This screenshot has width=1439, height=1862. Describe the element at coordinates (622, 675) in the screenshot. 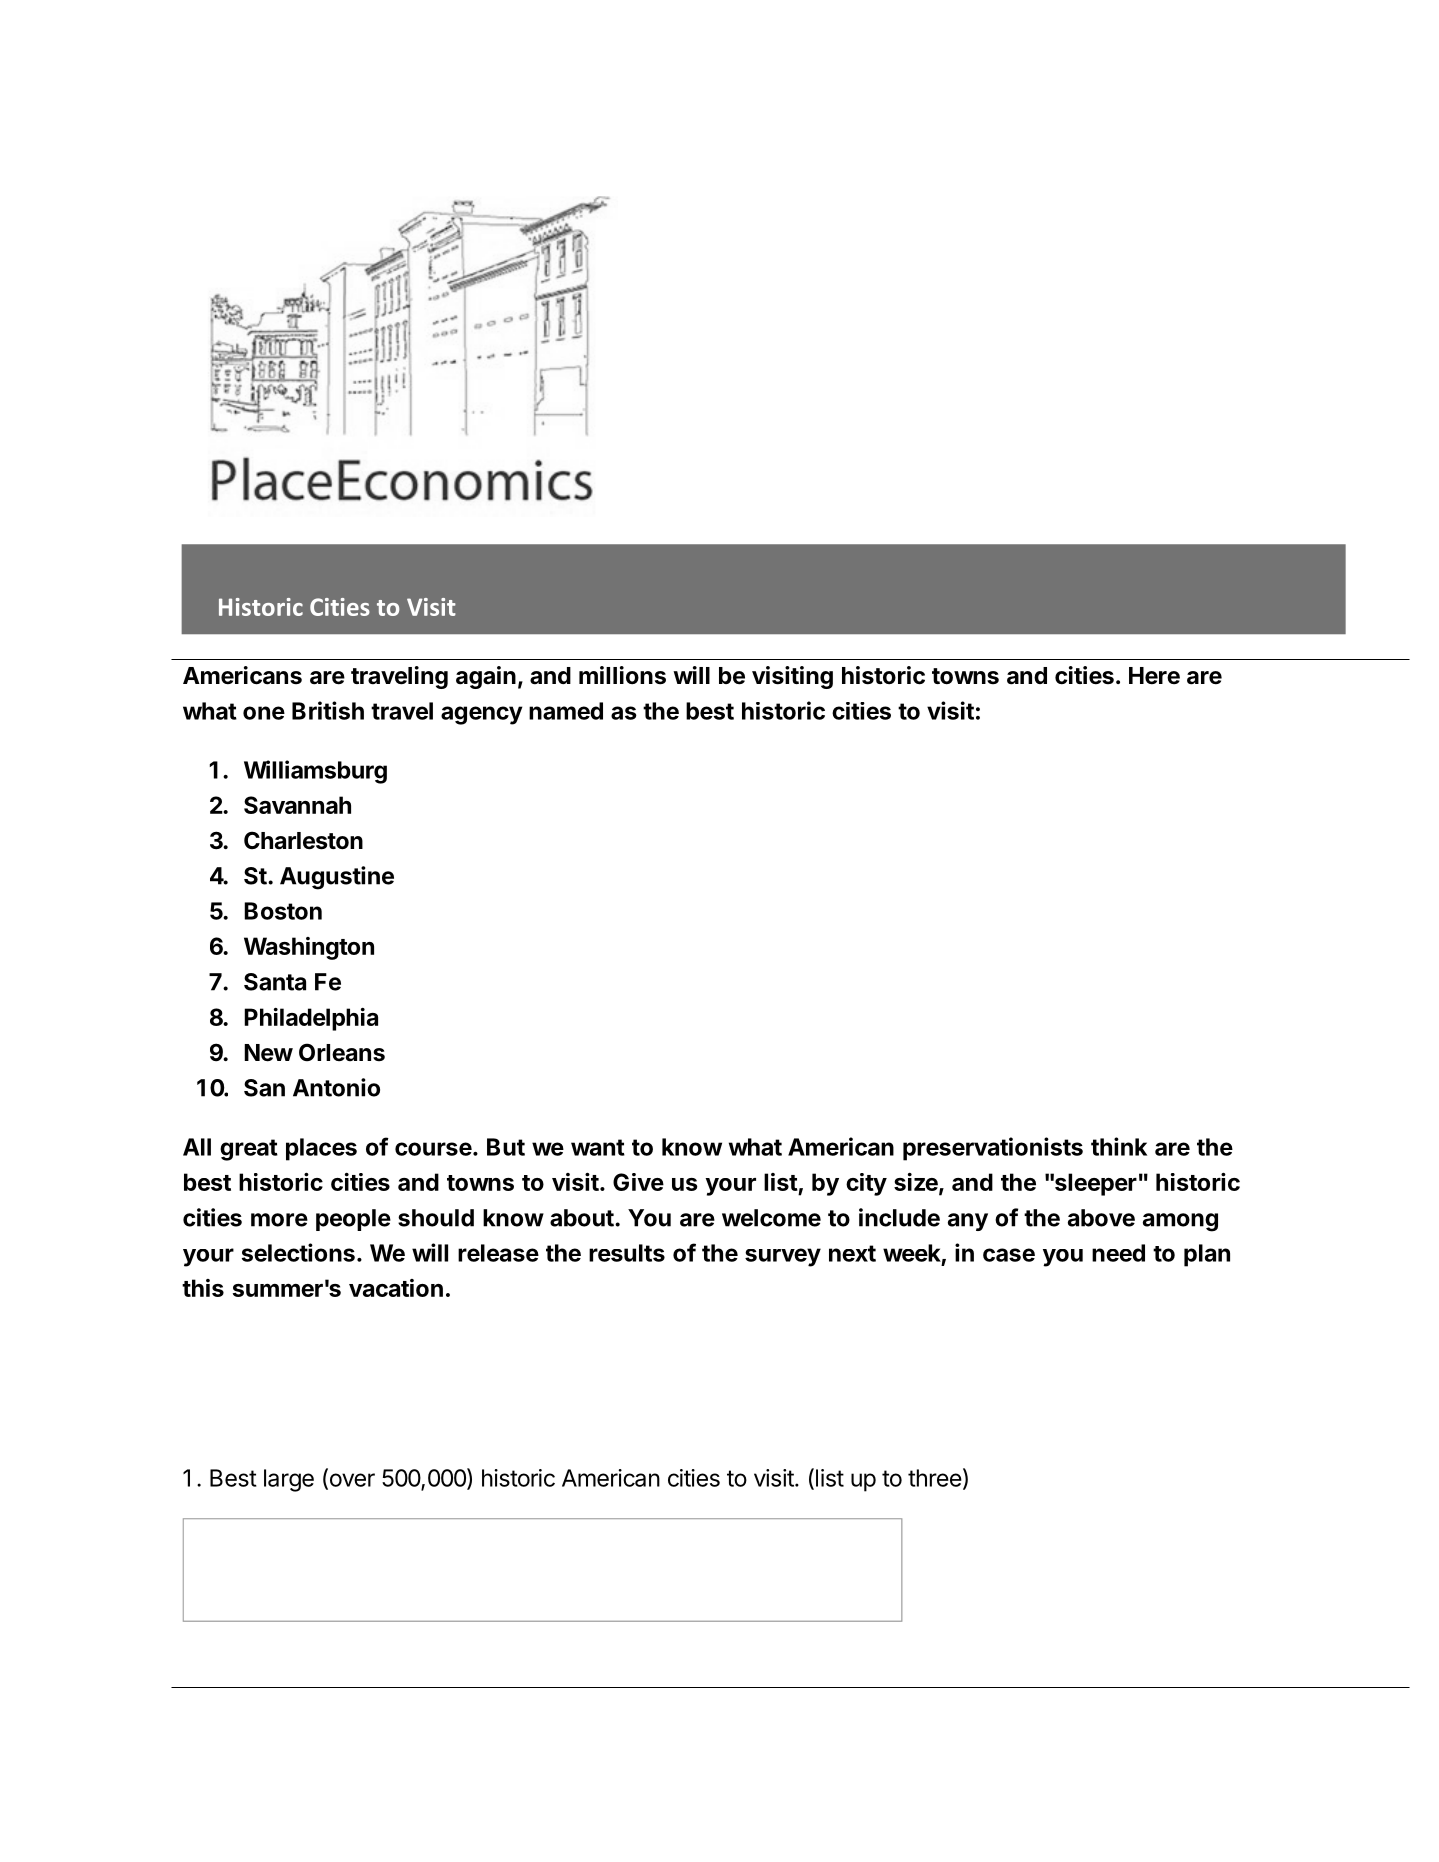

I see `millions` at that location.
